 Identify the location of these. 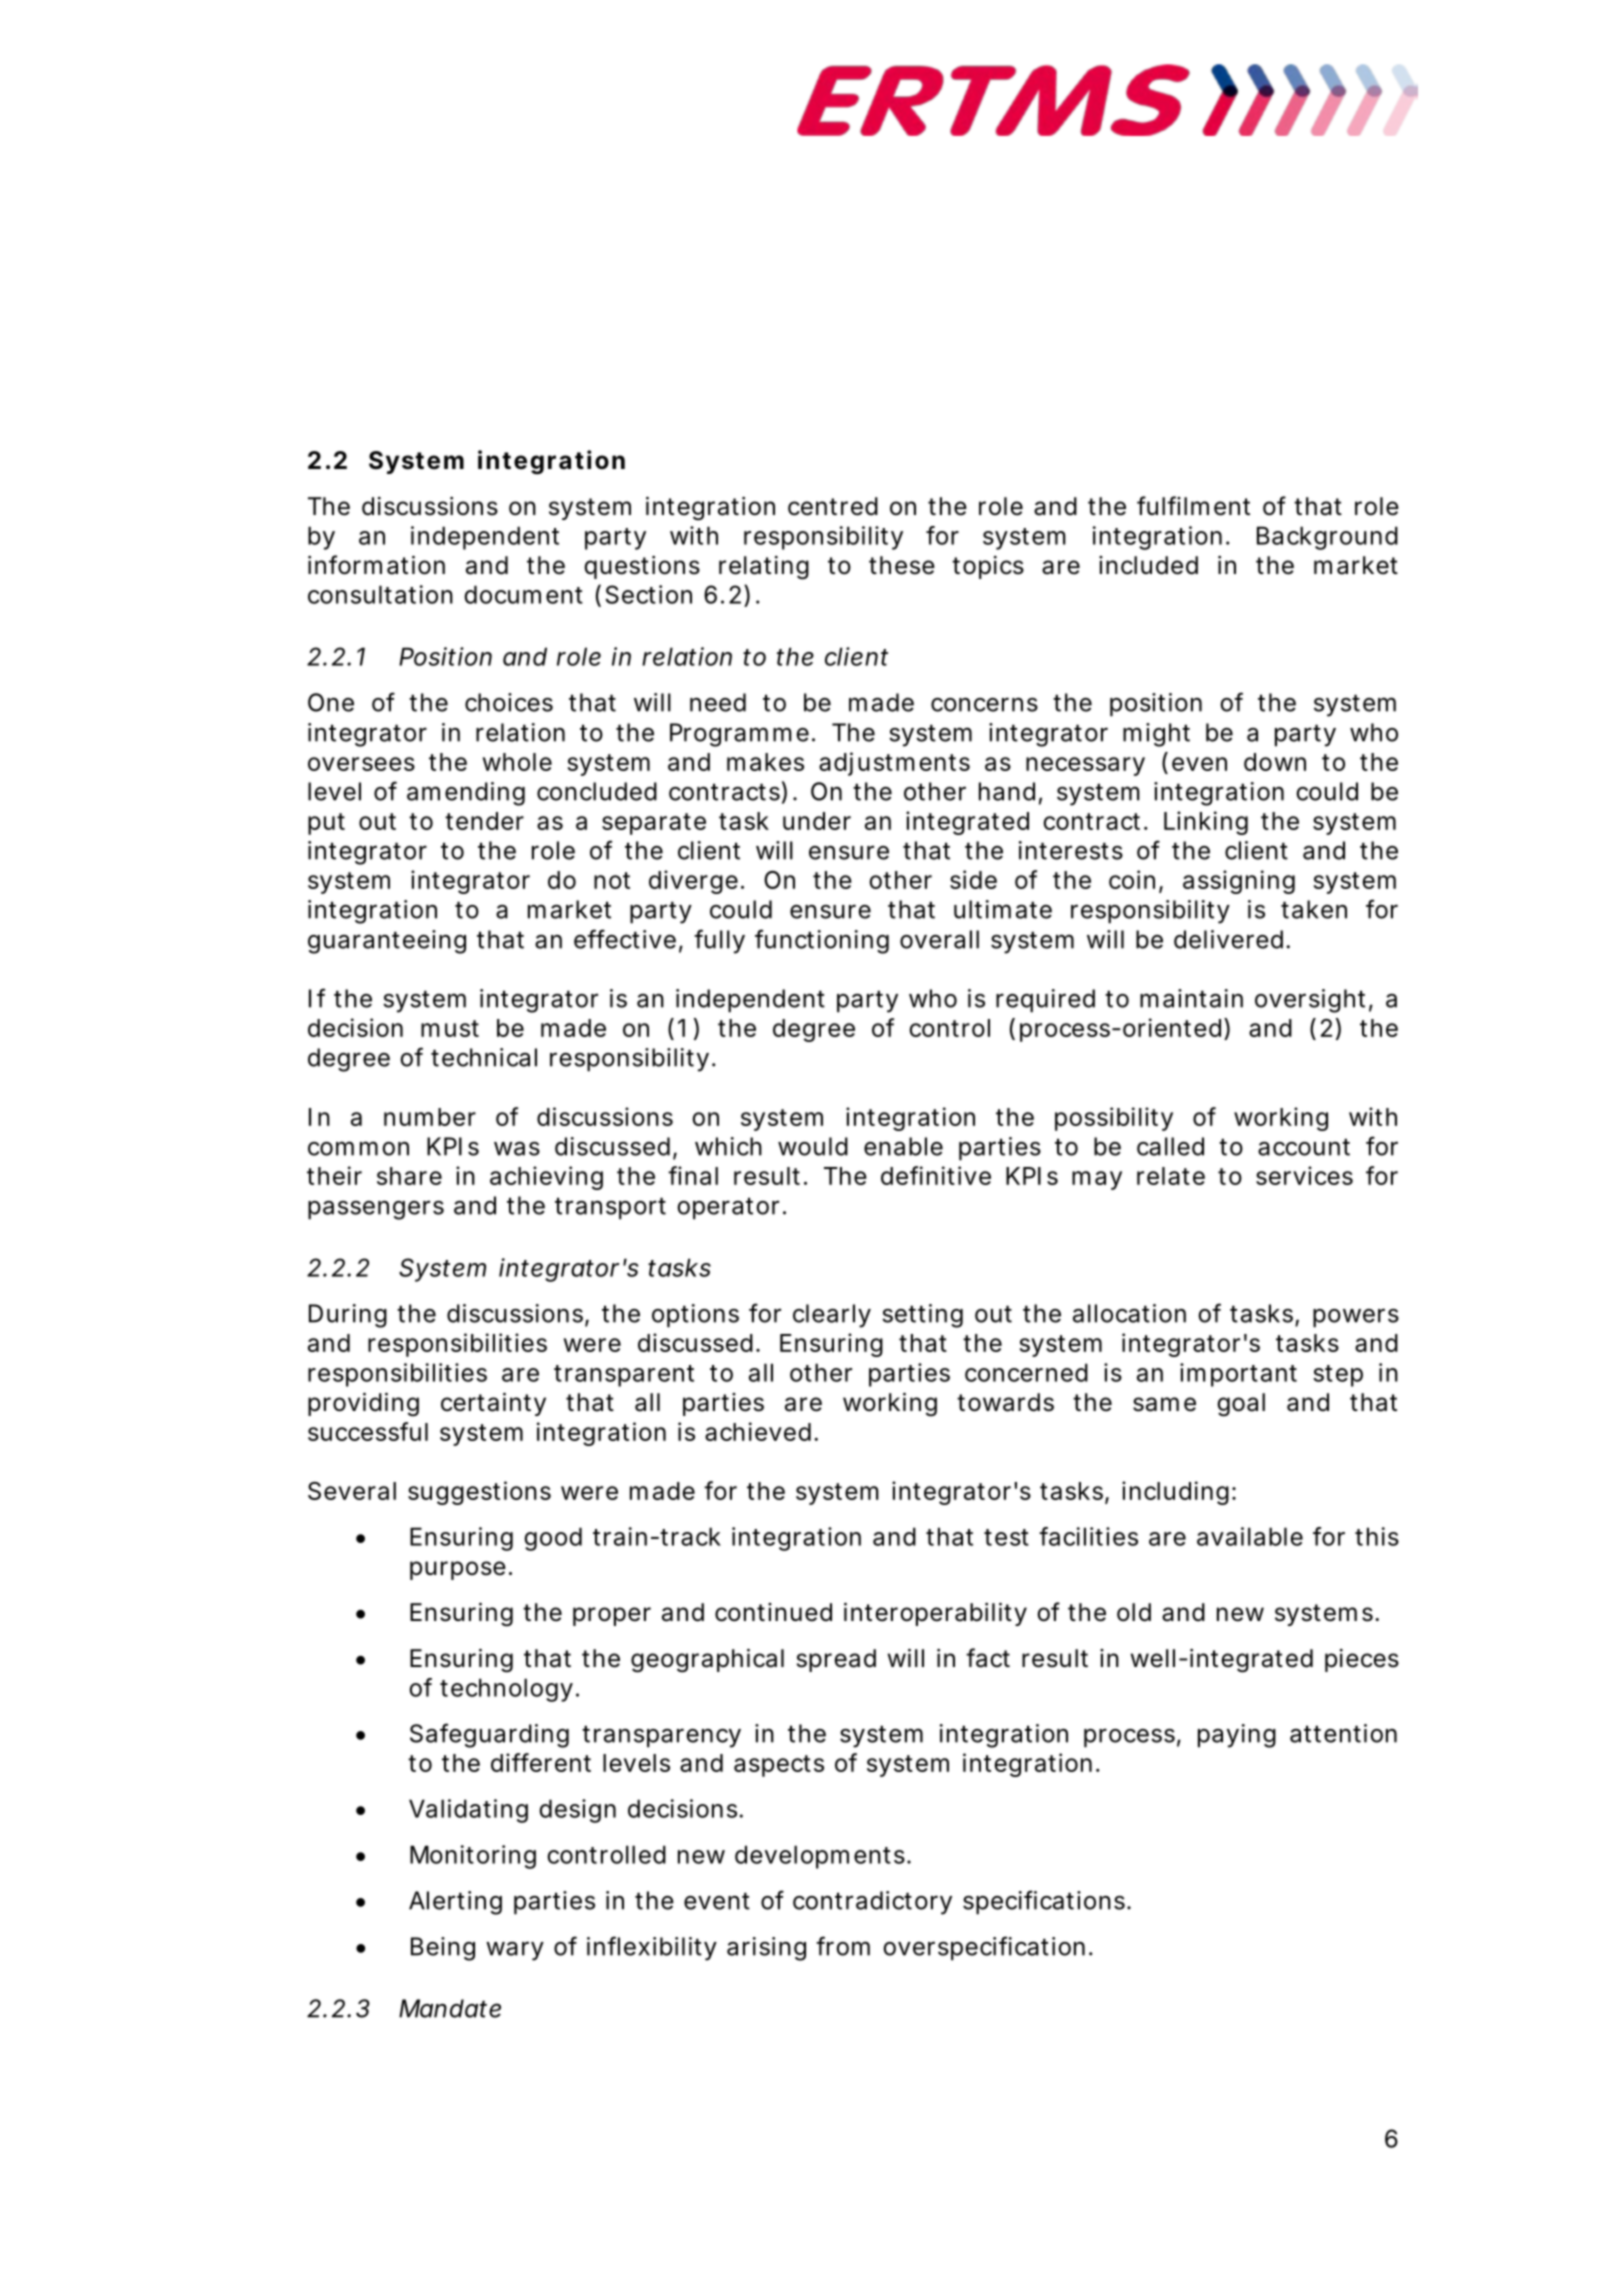
(902, 565).
